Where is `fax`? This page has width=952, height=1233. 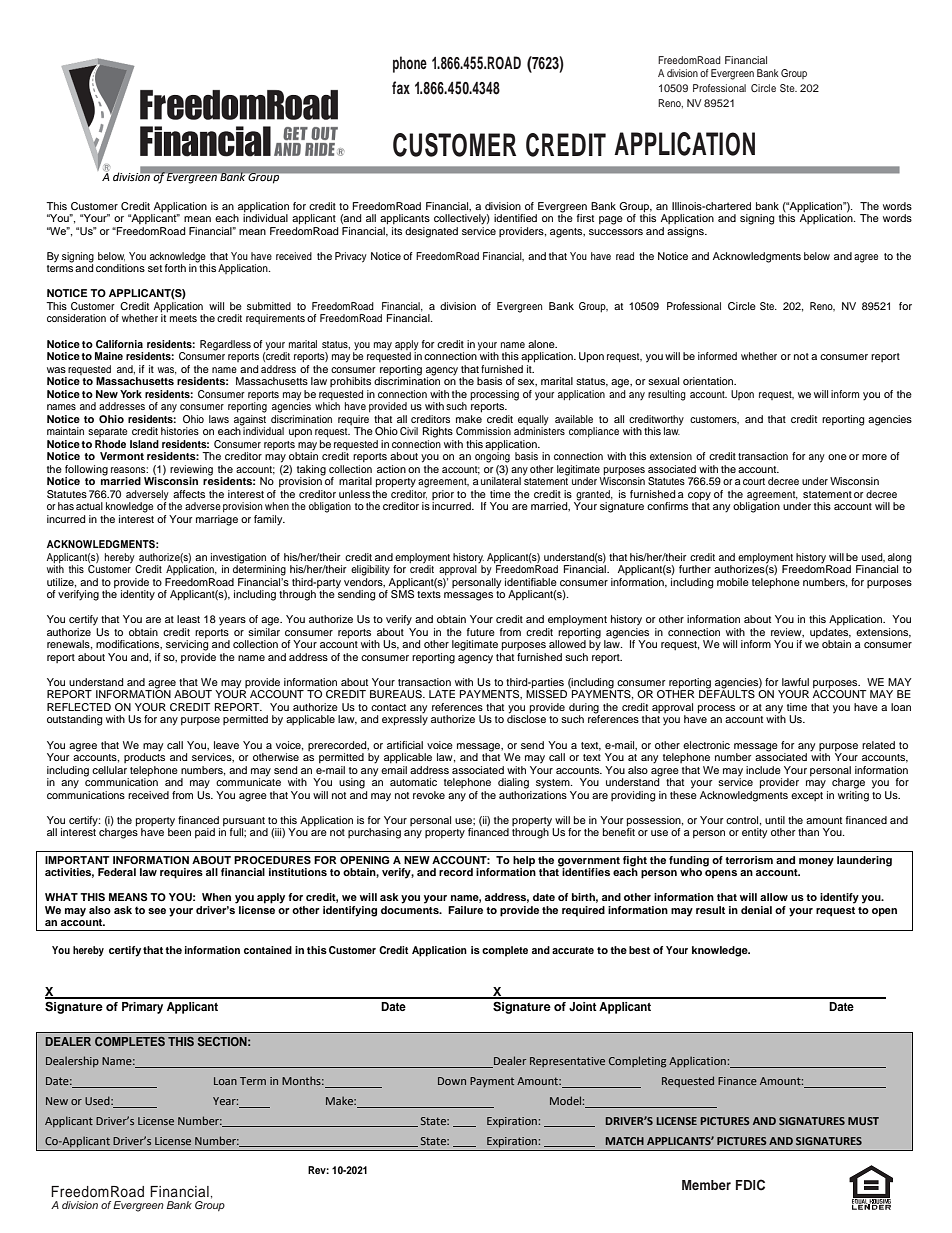 fax is located at coordinates (401, 87).
